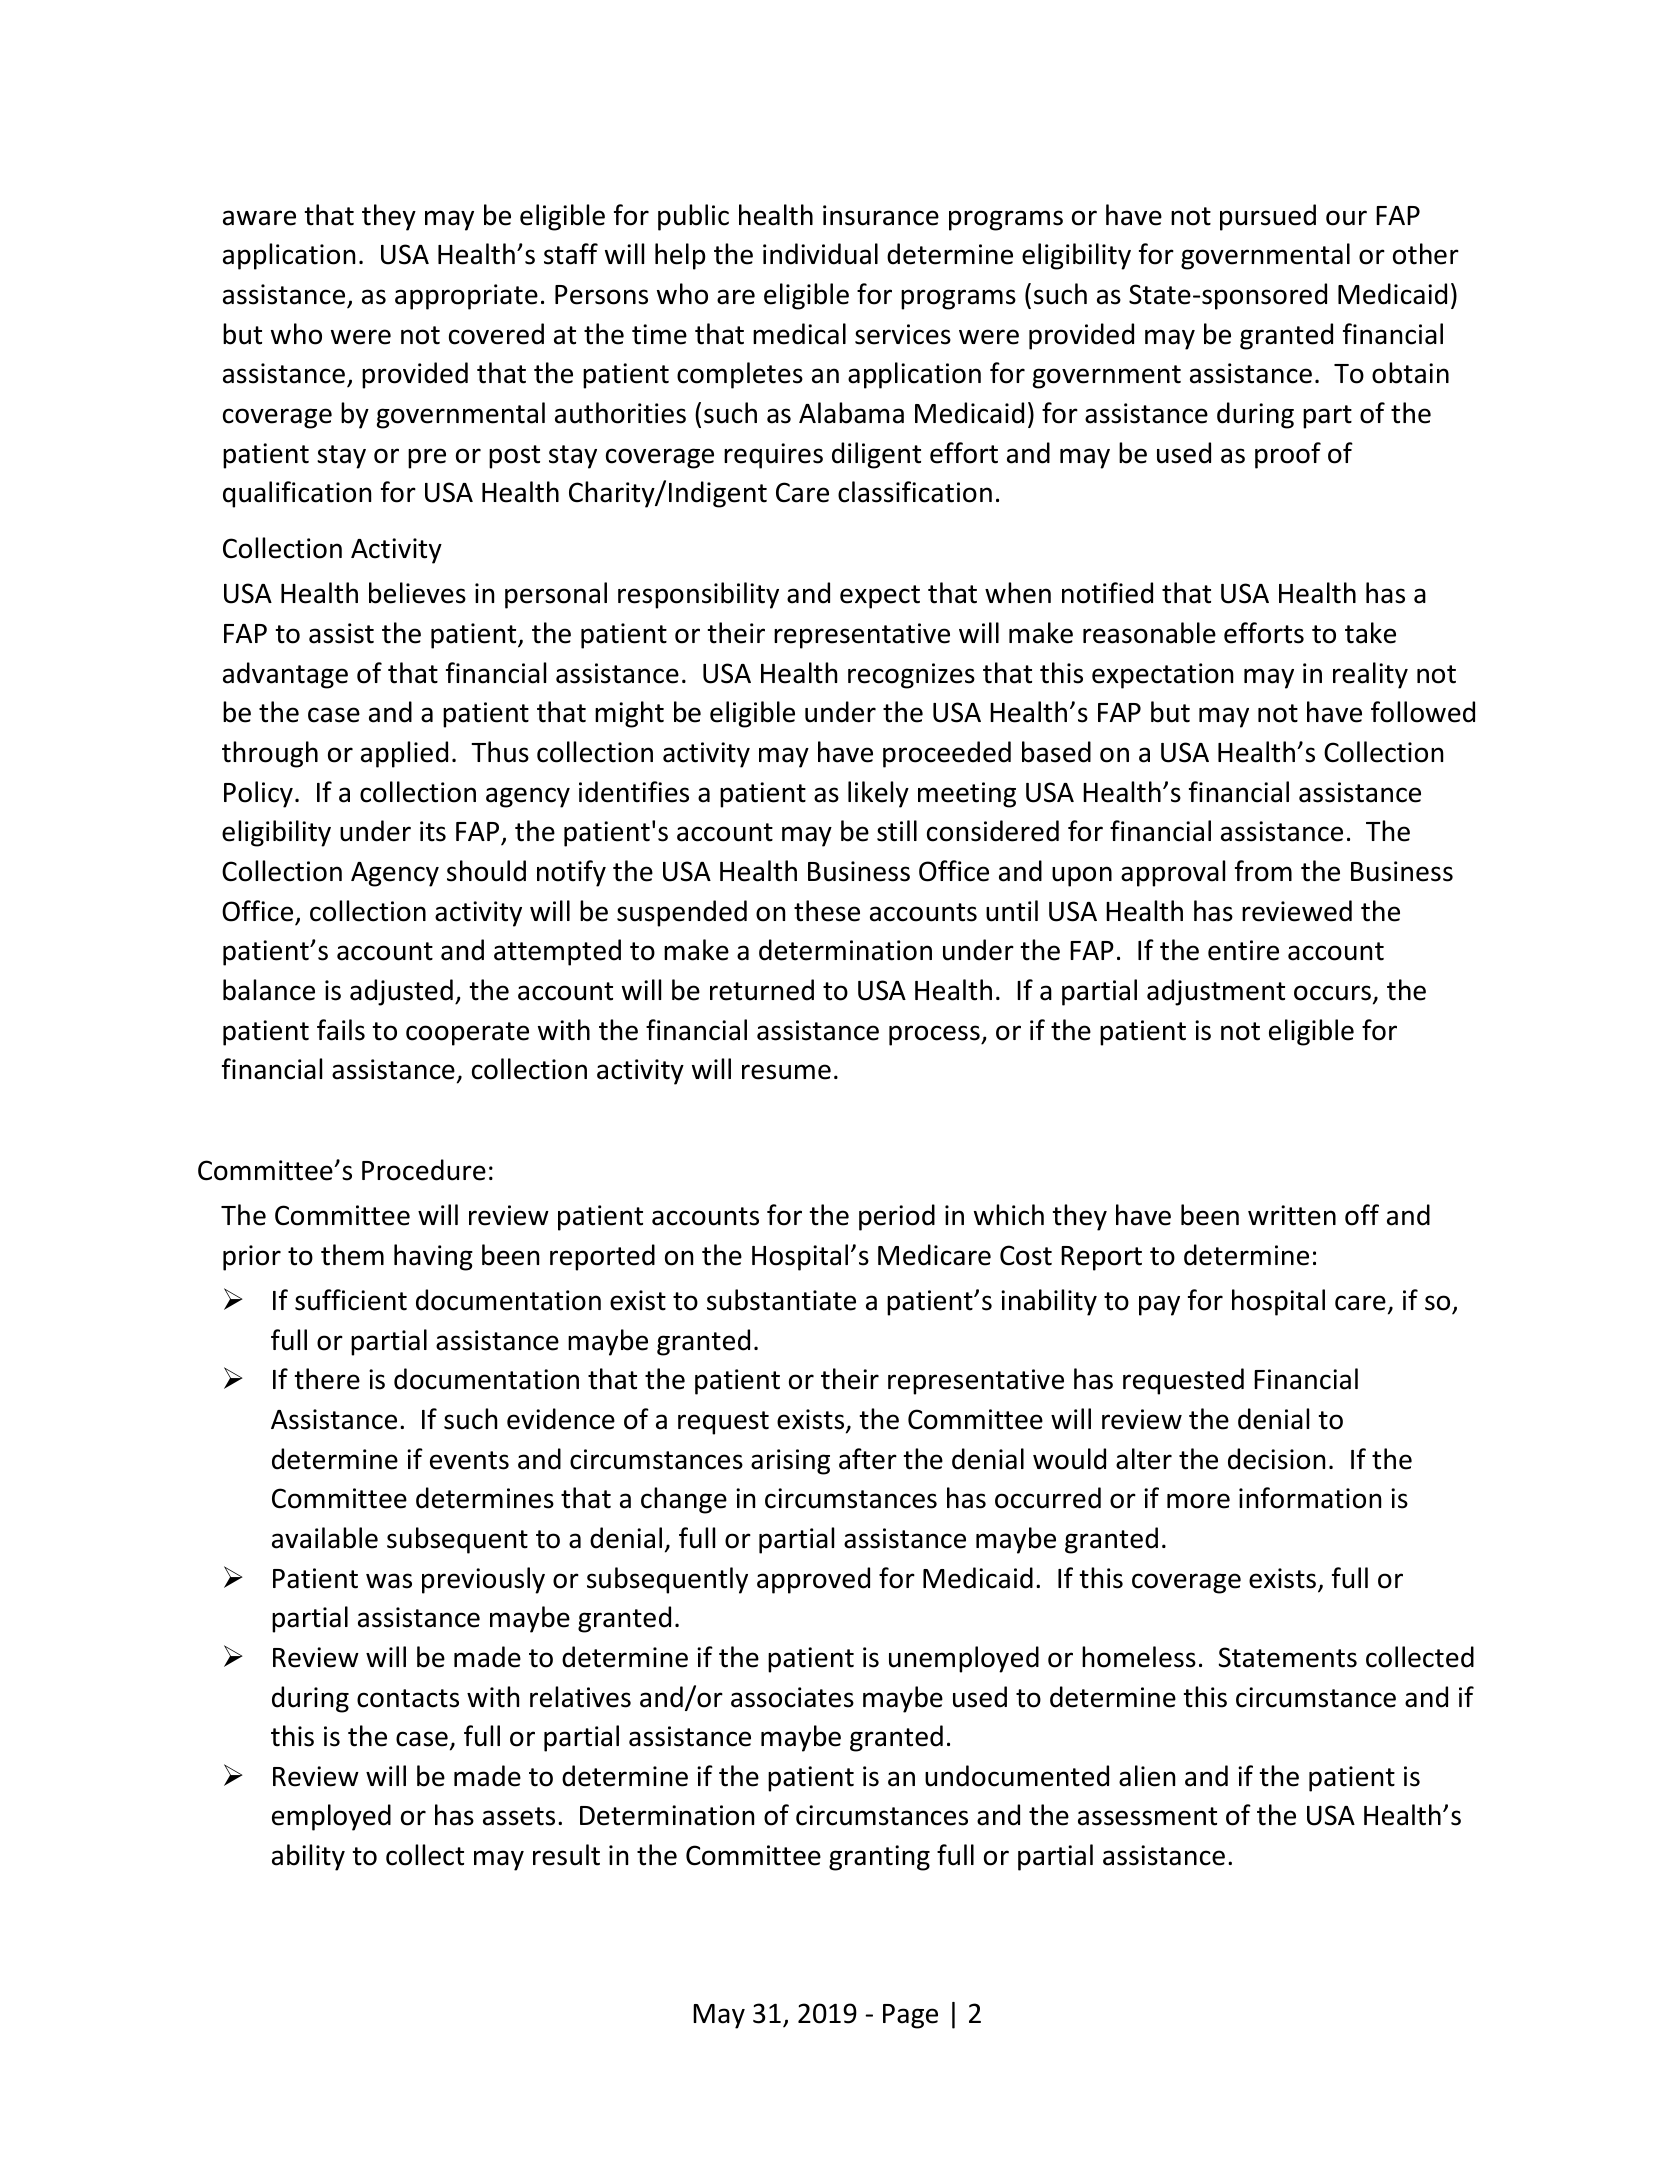 The height and width of the image is (2167, 1674). Describe the element at coordinates (1263, 871) in the image. I see `from` at that location.
